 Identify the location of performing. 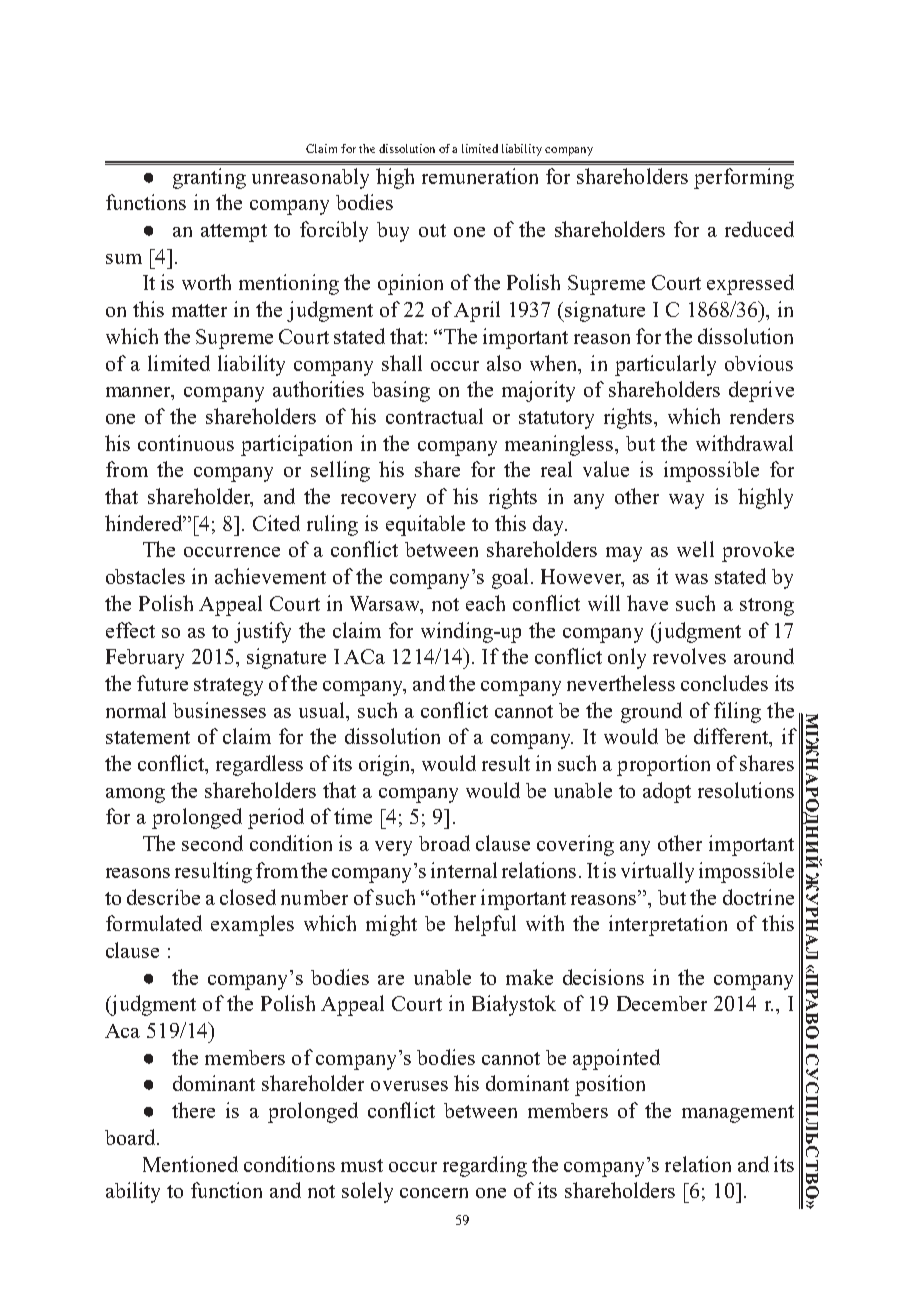
(744, 178).
